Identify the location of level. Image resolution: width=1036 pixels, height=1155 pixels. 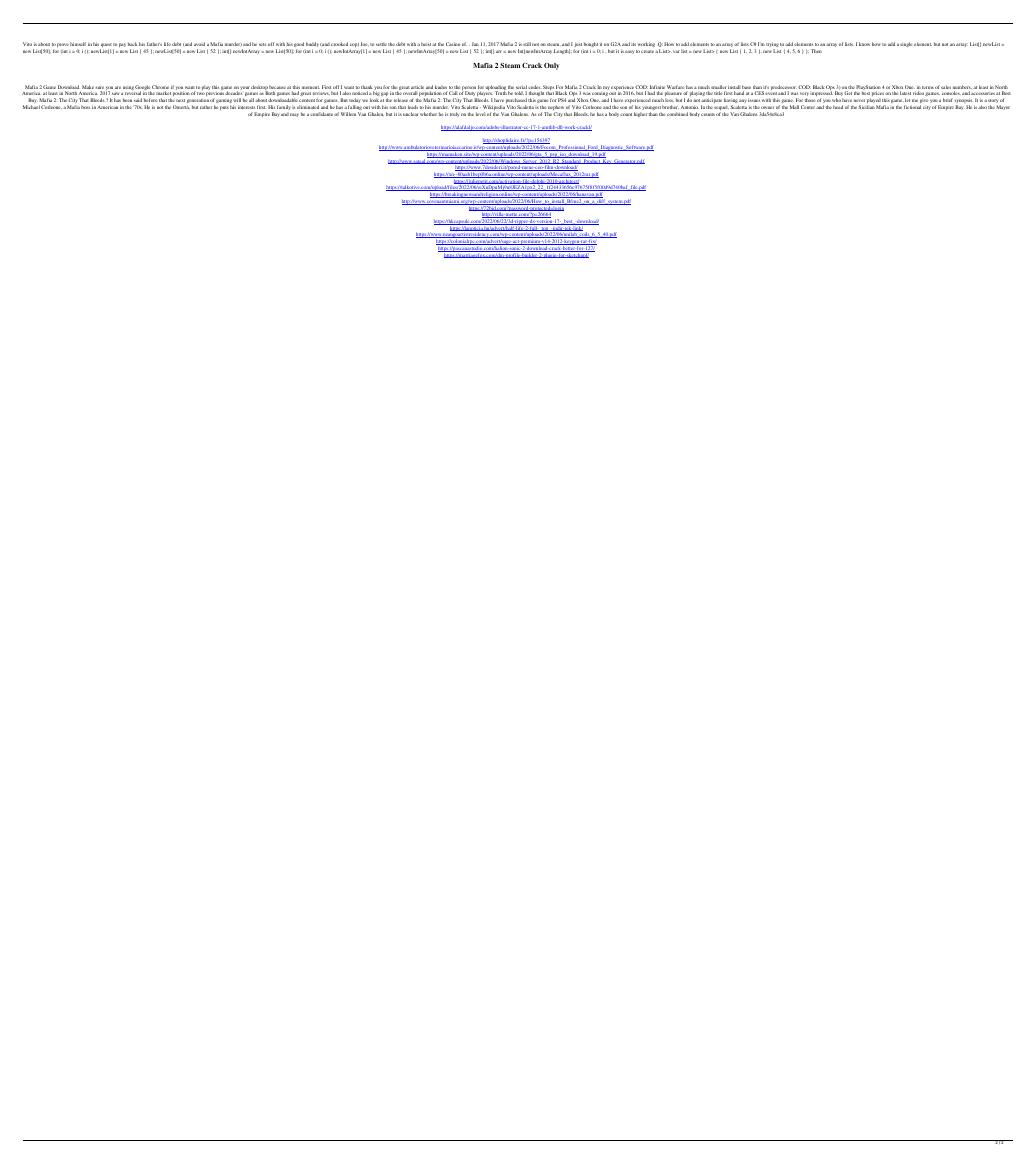
(481, 114).
